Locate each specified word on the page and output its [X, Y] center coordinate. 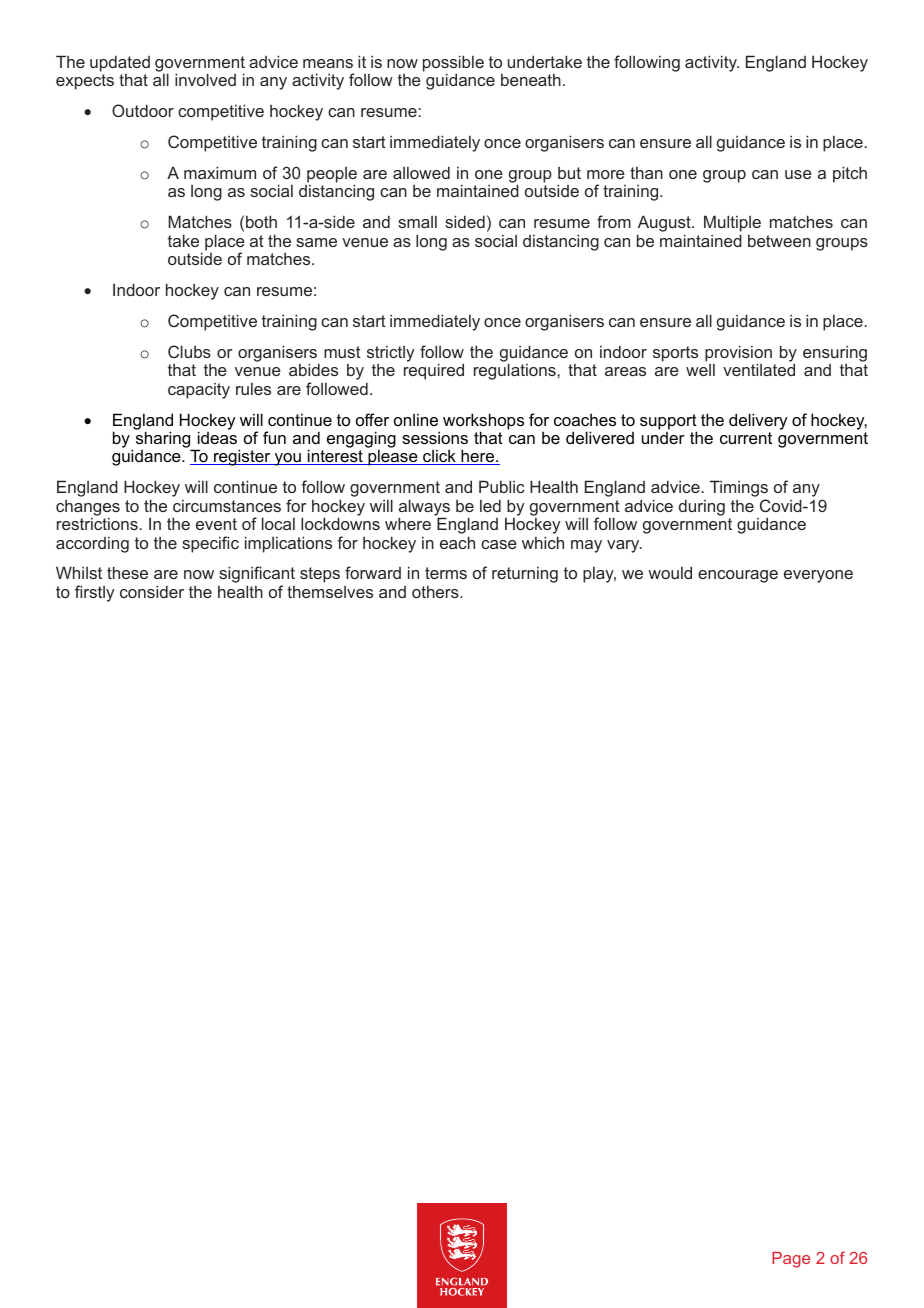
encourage [738, 576]
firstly [94, 593]
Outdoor [143, 110]
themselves [330, 592]
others [436, 592]
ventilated [759, 369]
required [434, 371]
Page [791, 1260]
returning [525, 575]
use [798, 174]
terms [446, 573]
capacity [199, 391]
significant [257, 576]
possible [453, 64]
